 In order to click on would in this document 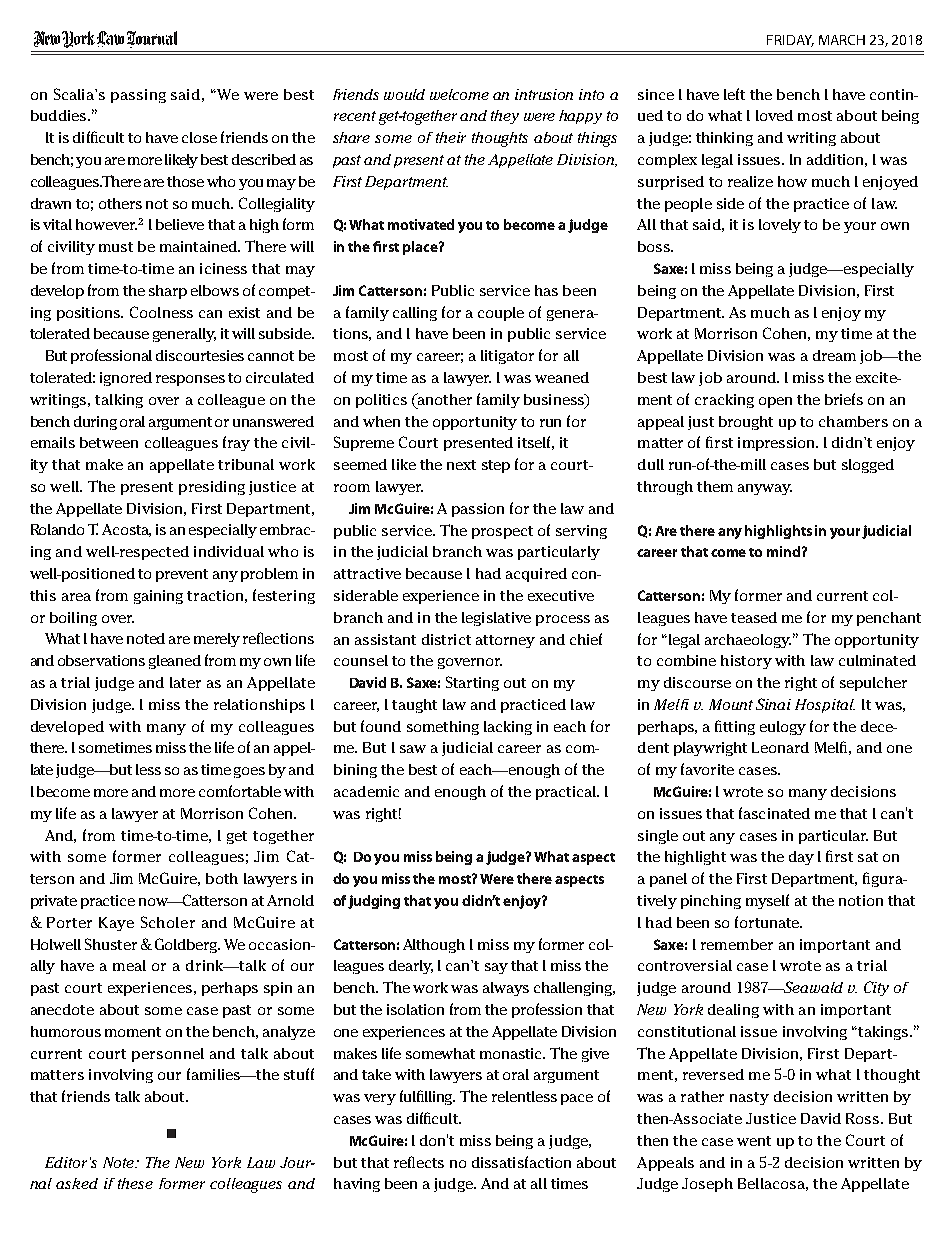, I will do `click(404, 94)`.
